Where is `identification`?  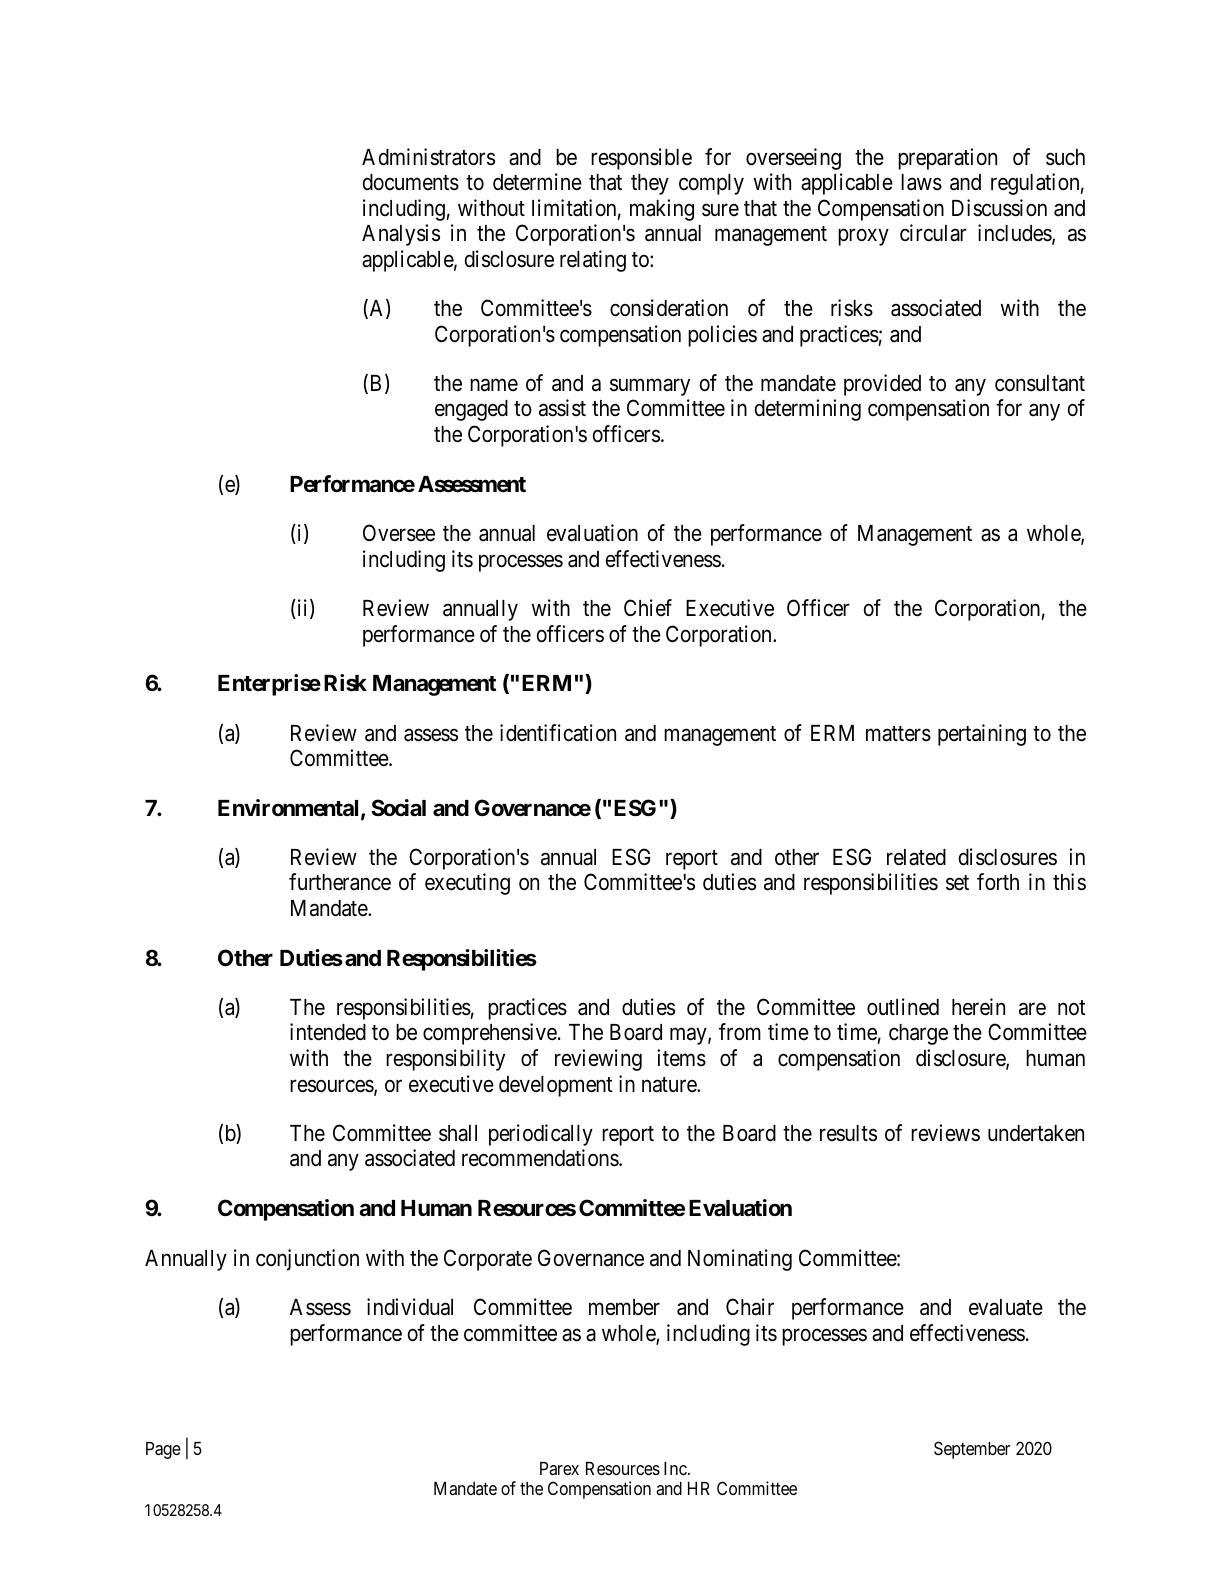
identification is located at coordinates (558, 733).
